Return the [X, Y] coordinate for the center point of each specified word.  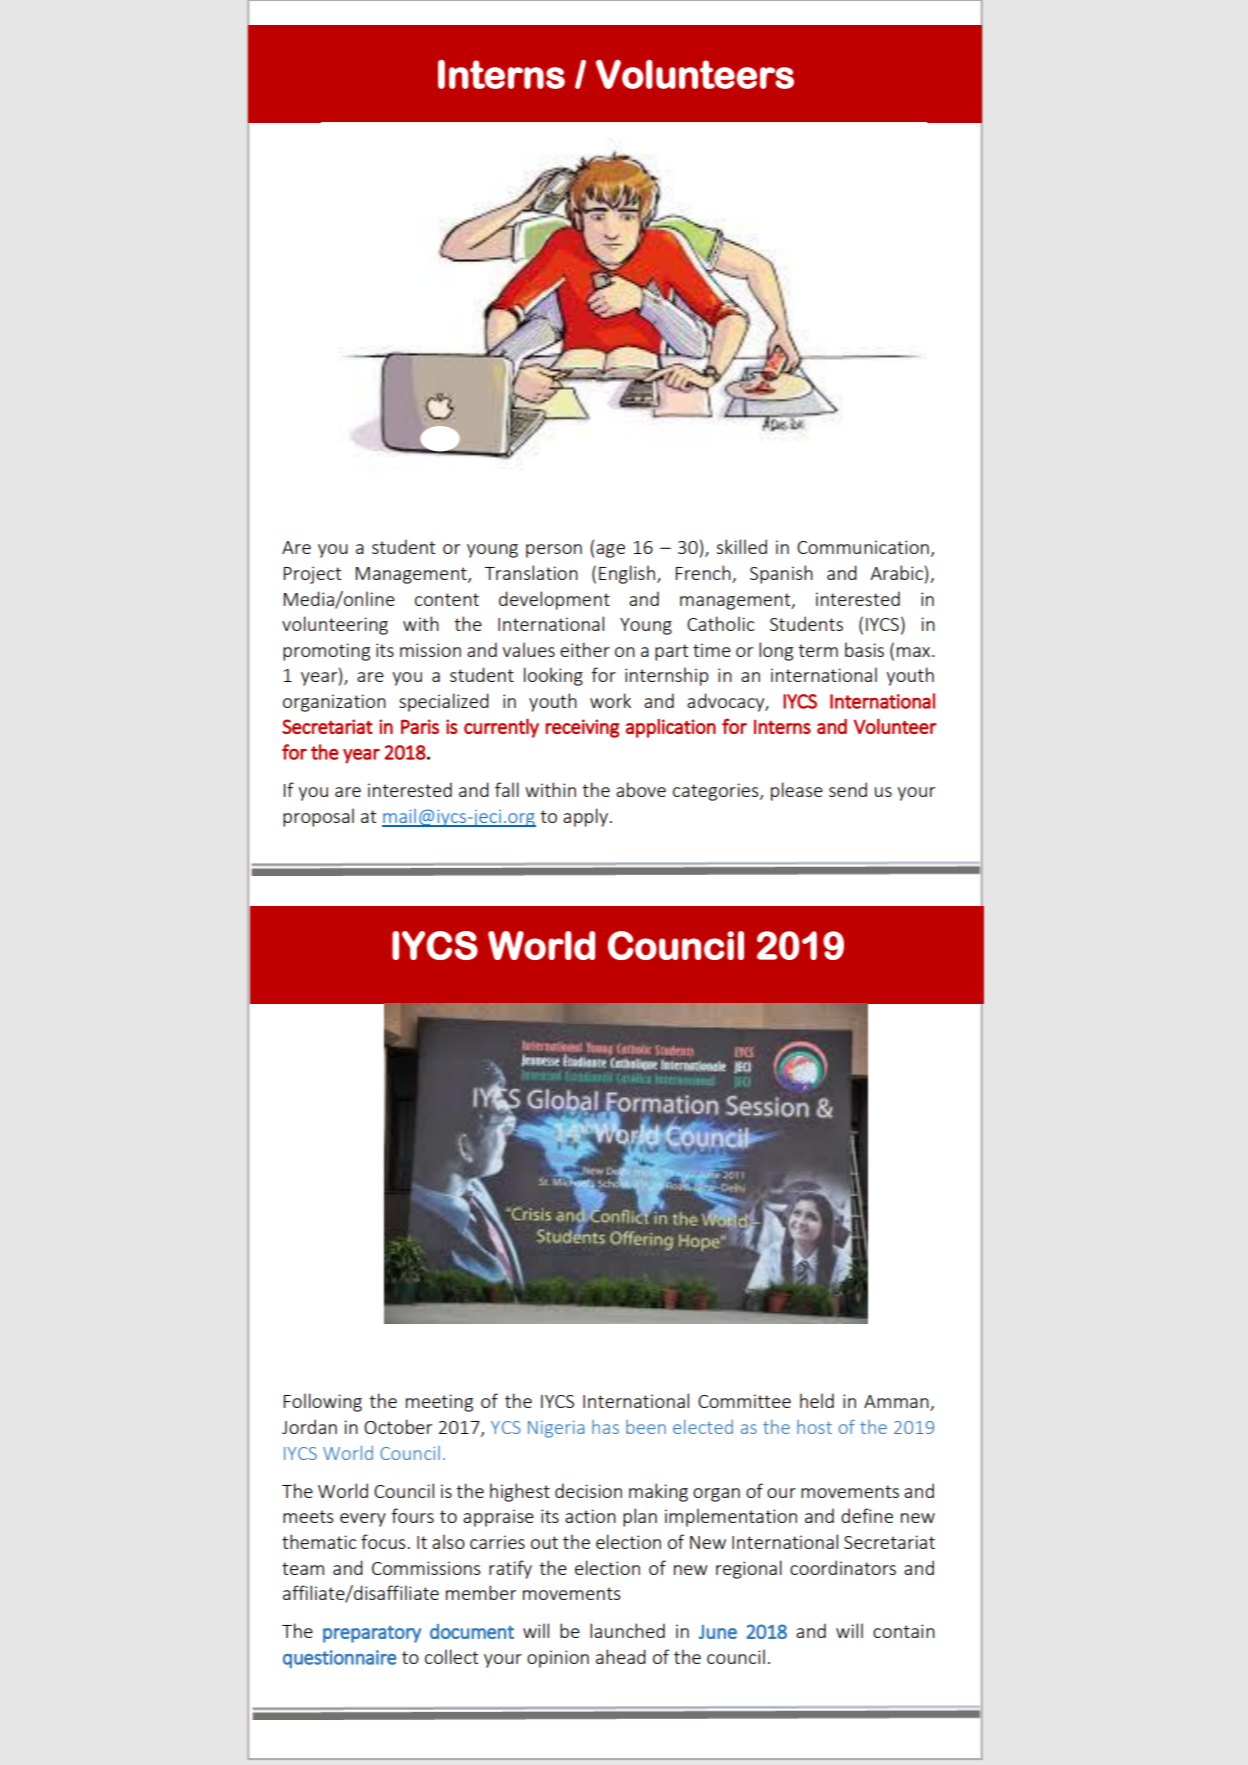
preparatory [372, 1634]
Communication [863, 547]
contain [904, 1631]
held [817, 1400]
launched [627, 1630]
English [627, 574]
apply [585, 817]
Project [312, 575]
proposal [318, 817]
